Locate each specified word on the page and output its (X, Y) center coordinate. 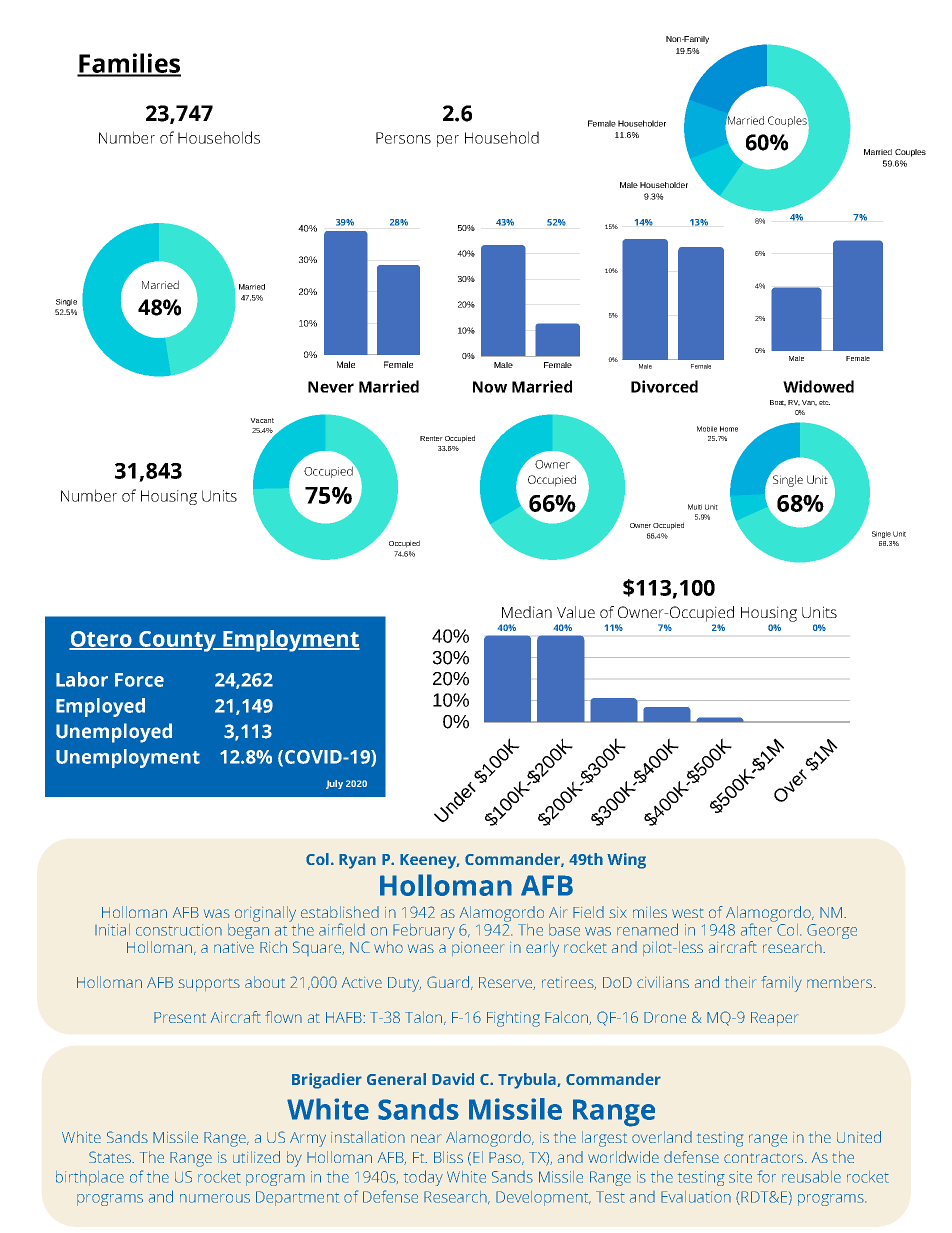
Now (490, 387)
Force (139, 680)
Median (527, 612)
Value (576, 612)
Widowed (818, 386)
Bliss (448, 1157)
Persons (403, 138)
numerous (215, 1198)
